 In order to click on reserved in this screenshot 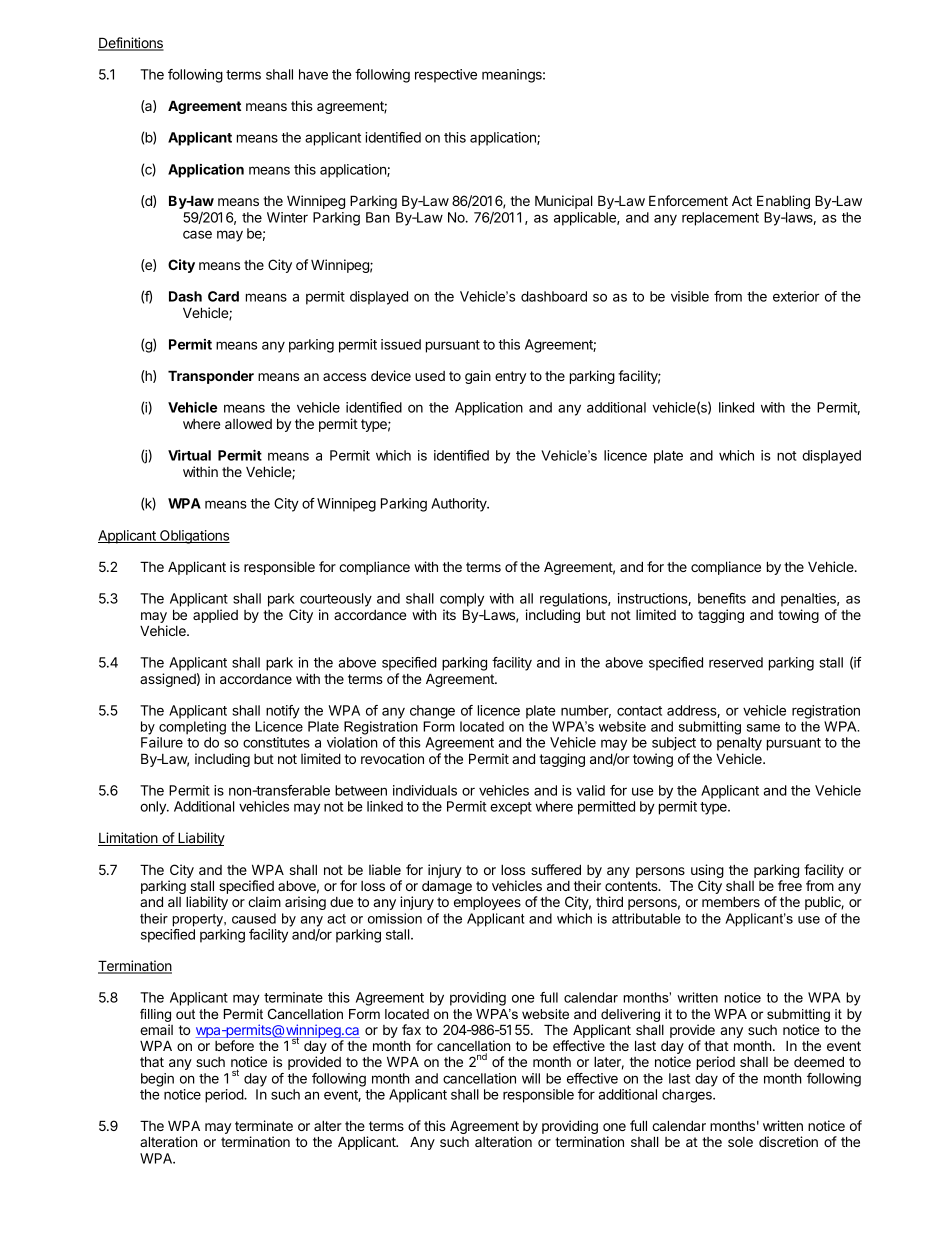, I will do `click(736, 662)`.
